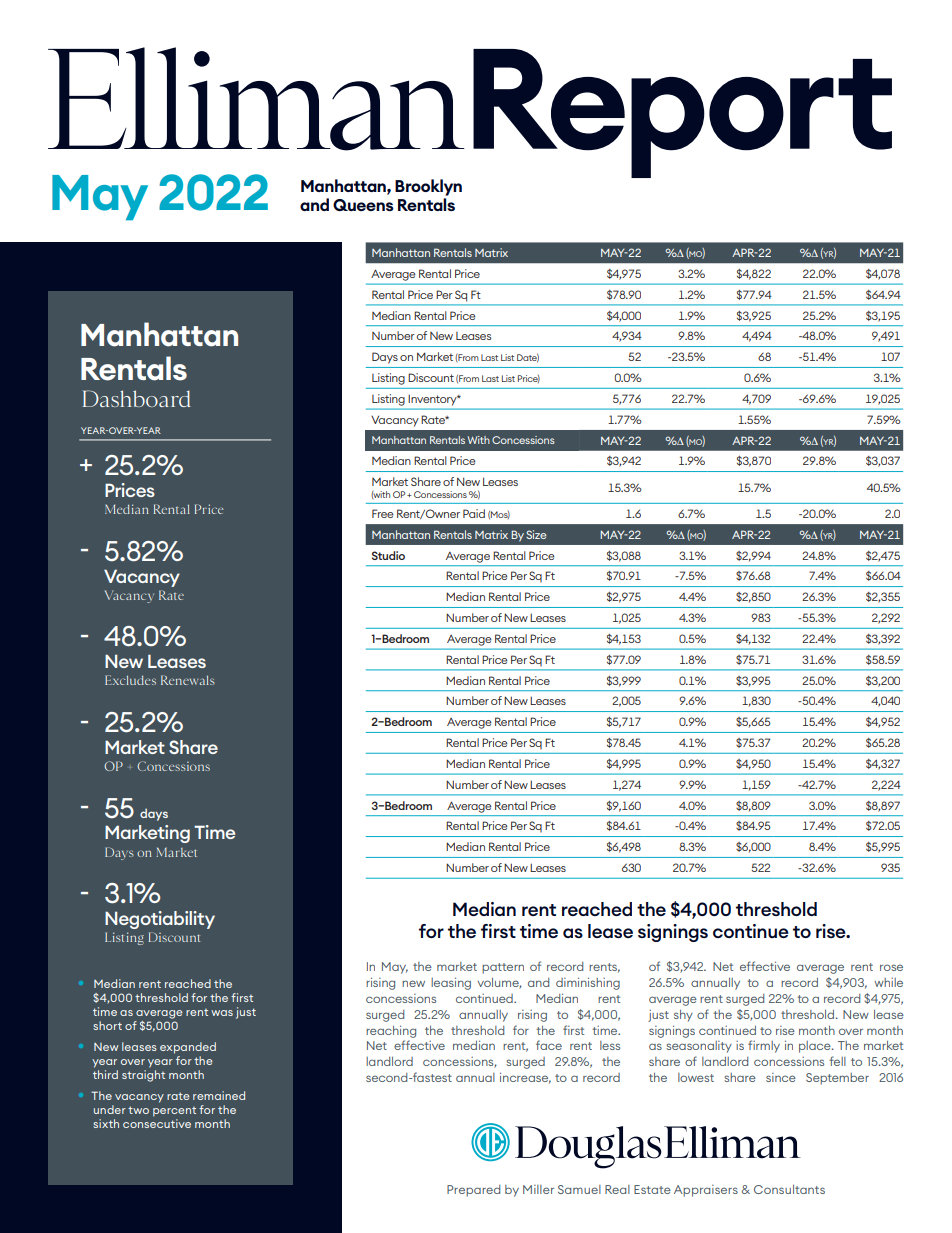 The width and height of the screenshot is (952, 1233). Describe the element at coordinates (136, 398) in the screenshot. I see `Dashboard` at that location.
